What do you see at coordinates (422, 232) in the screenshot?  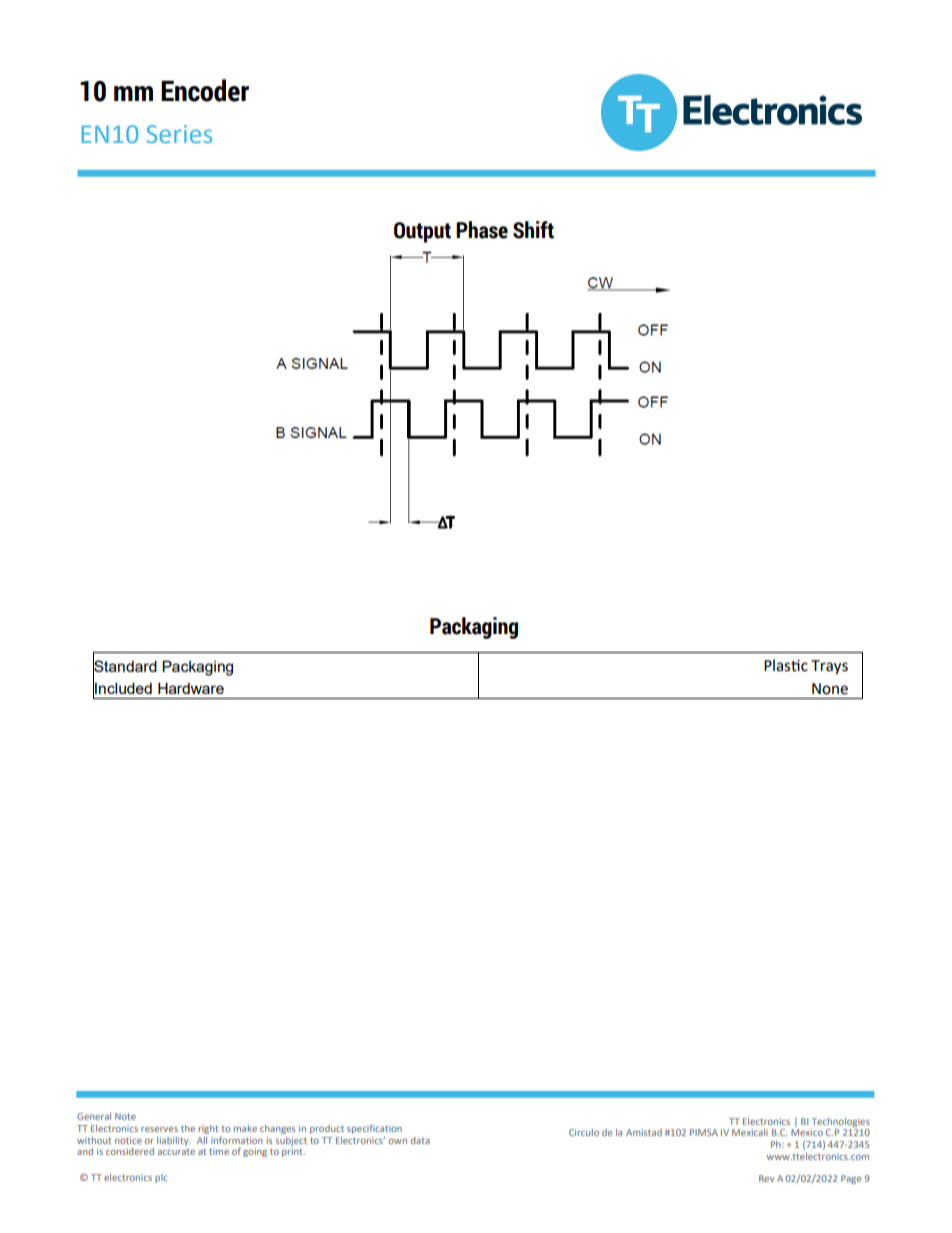 I see `Output` at bounding box center [422, 232].
